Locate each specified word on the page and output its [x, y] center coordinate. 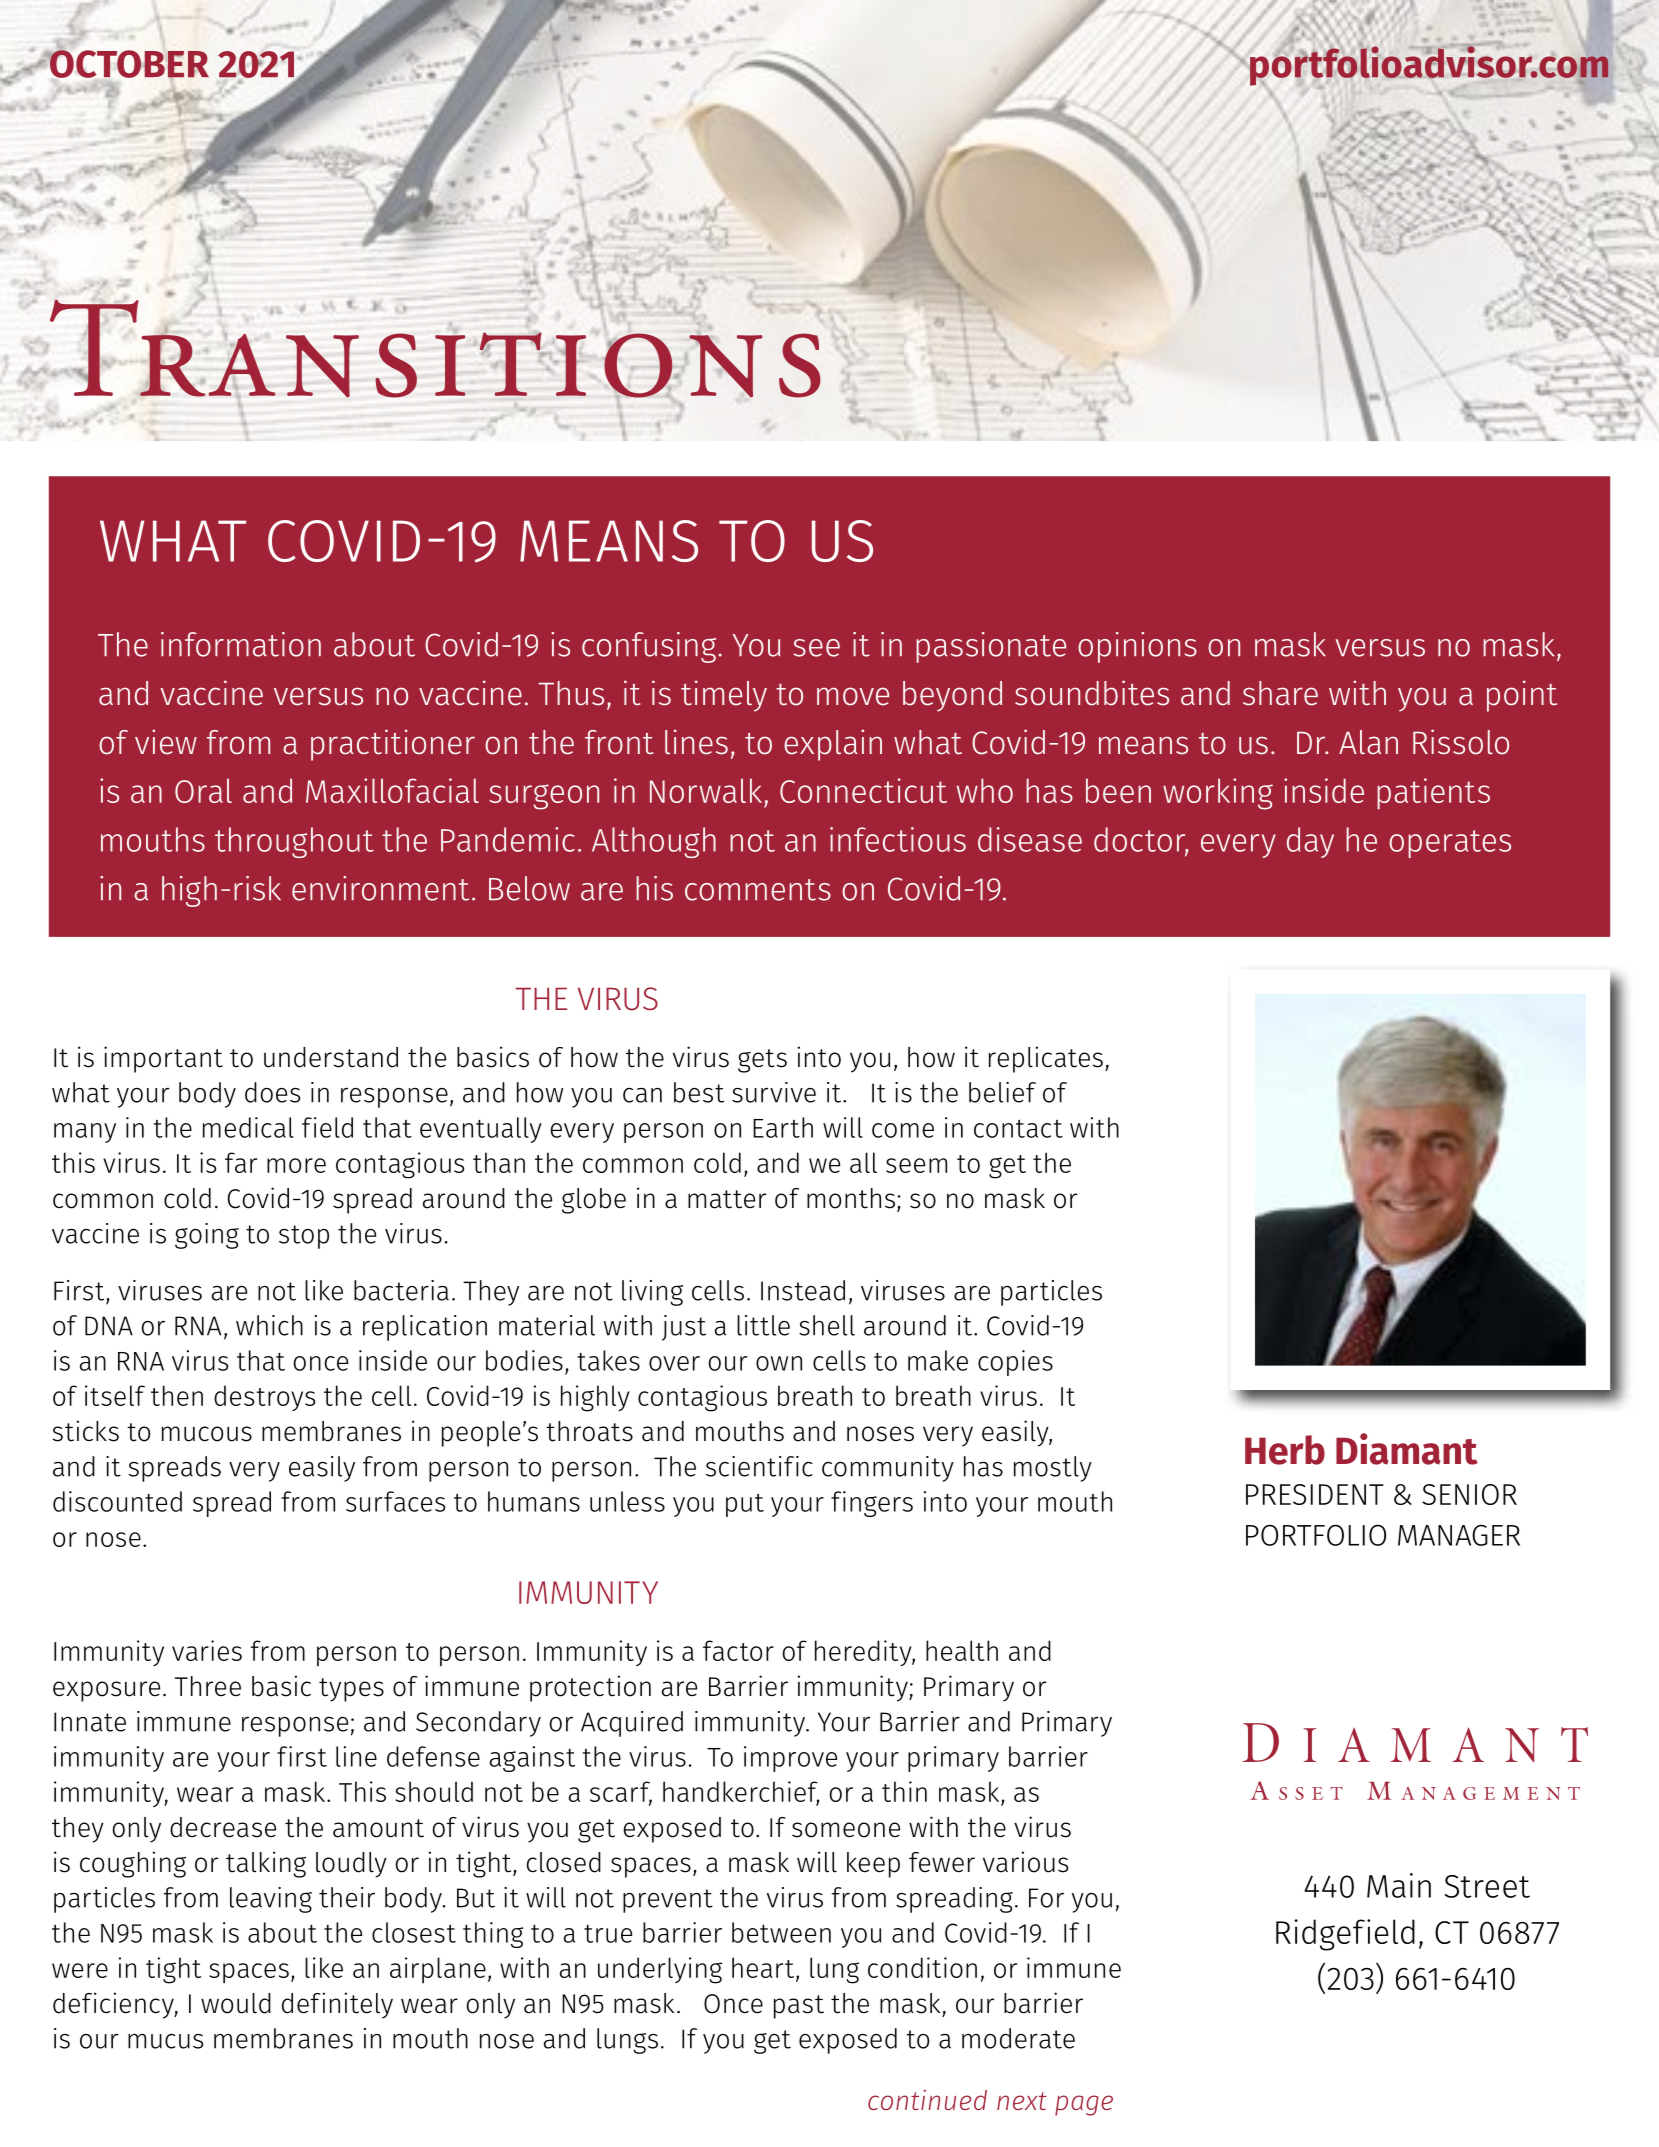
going [207, 1236]
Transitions [434, 348]
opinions [1137, 647]
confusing [649, 647]
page [1084, 2105]
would [236, 2003]
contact [1018, 1129]
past [799, 2007]
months [851, 1198]
